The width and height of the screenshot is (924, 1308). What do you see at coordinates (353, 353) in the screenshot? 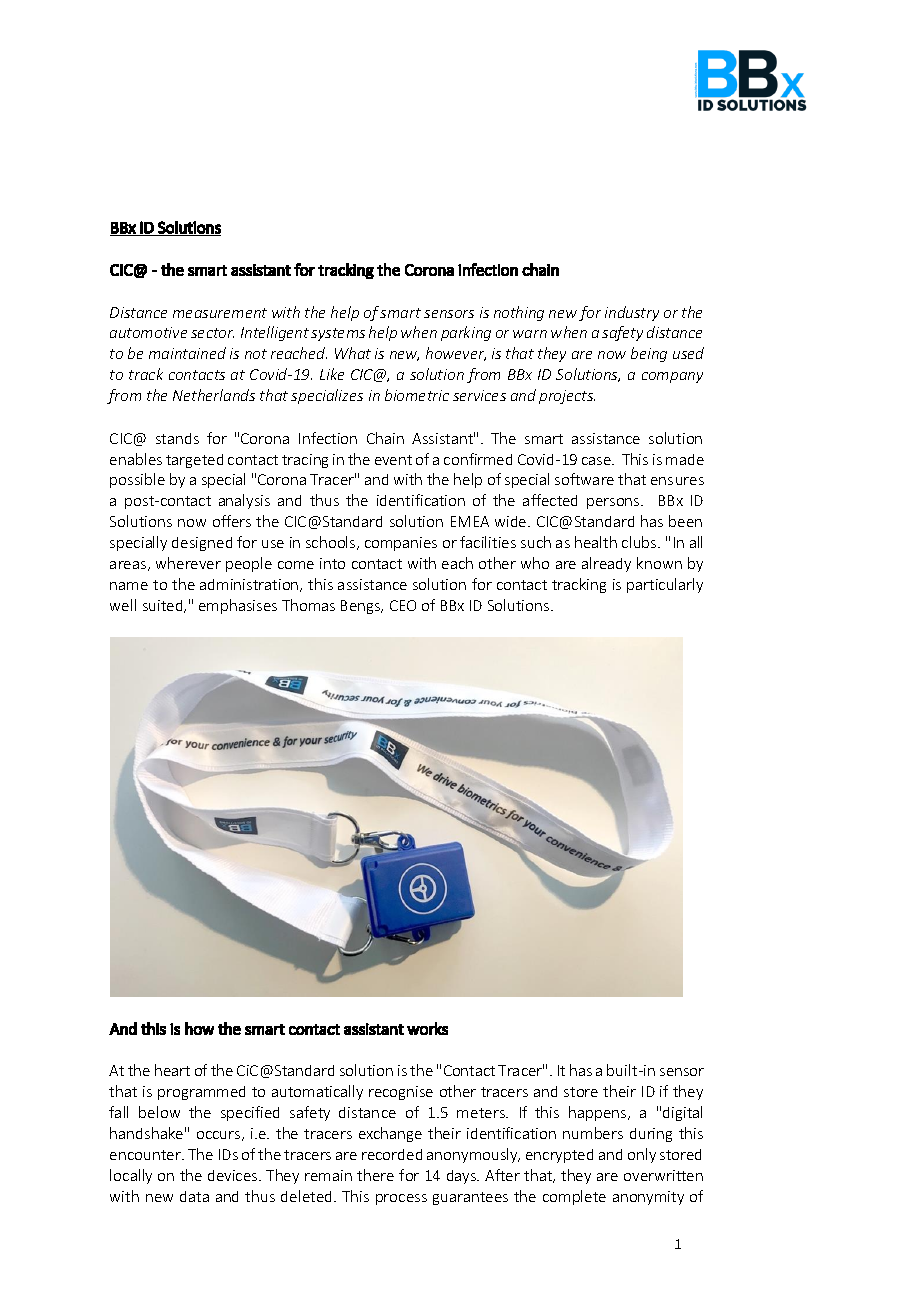
I see `What` at bounding box center [353, 353].
